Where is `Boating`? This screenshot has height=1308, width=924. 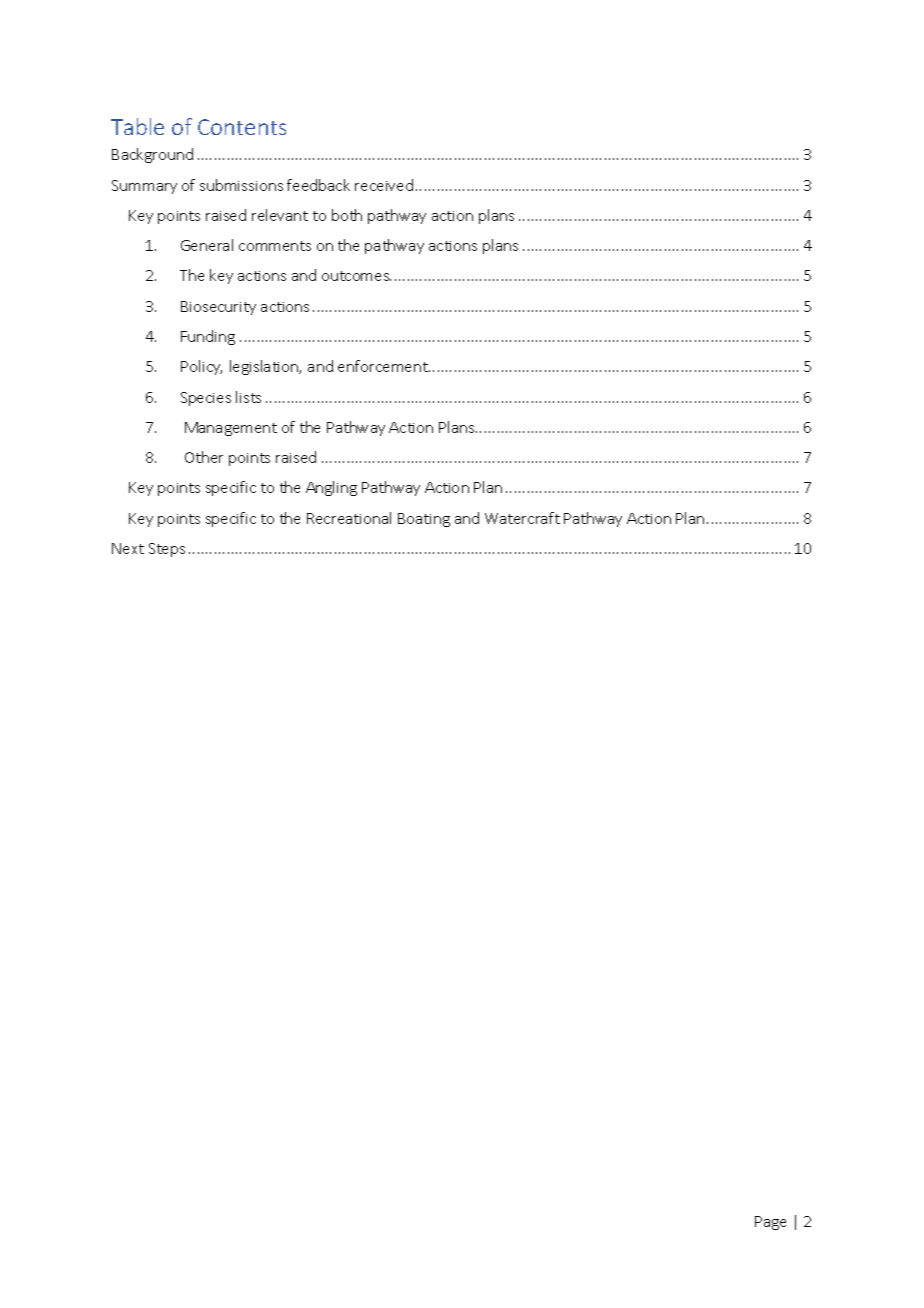
Boating is located at coordinates (424, 520).
